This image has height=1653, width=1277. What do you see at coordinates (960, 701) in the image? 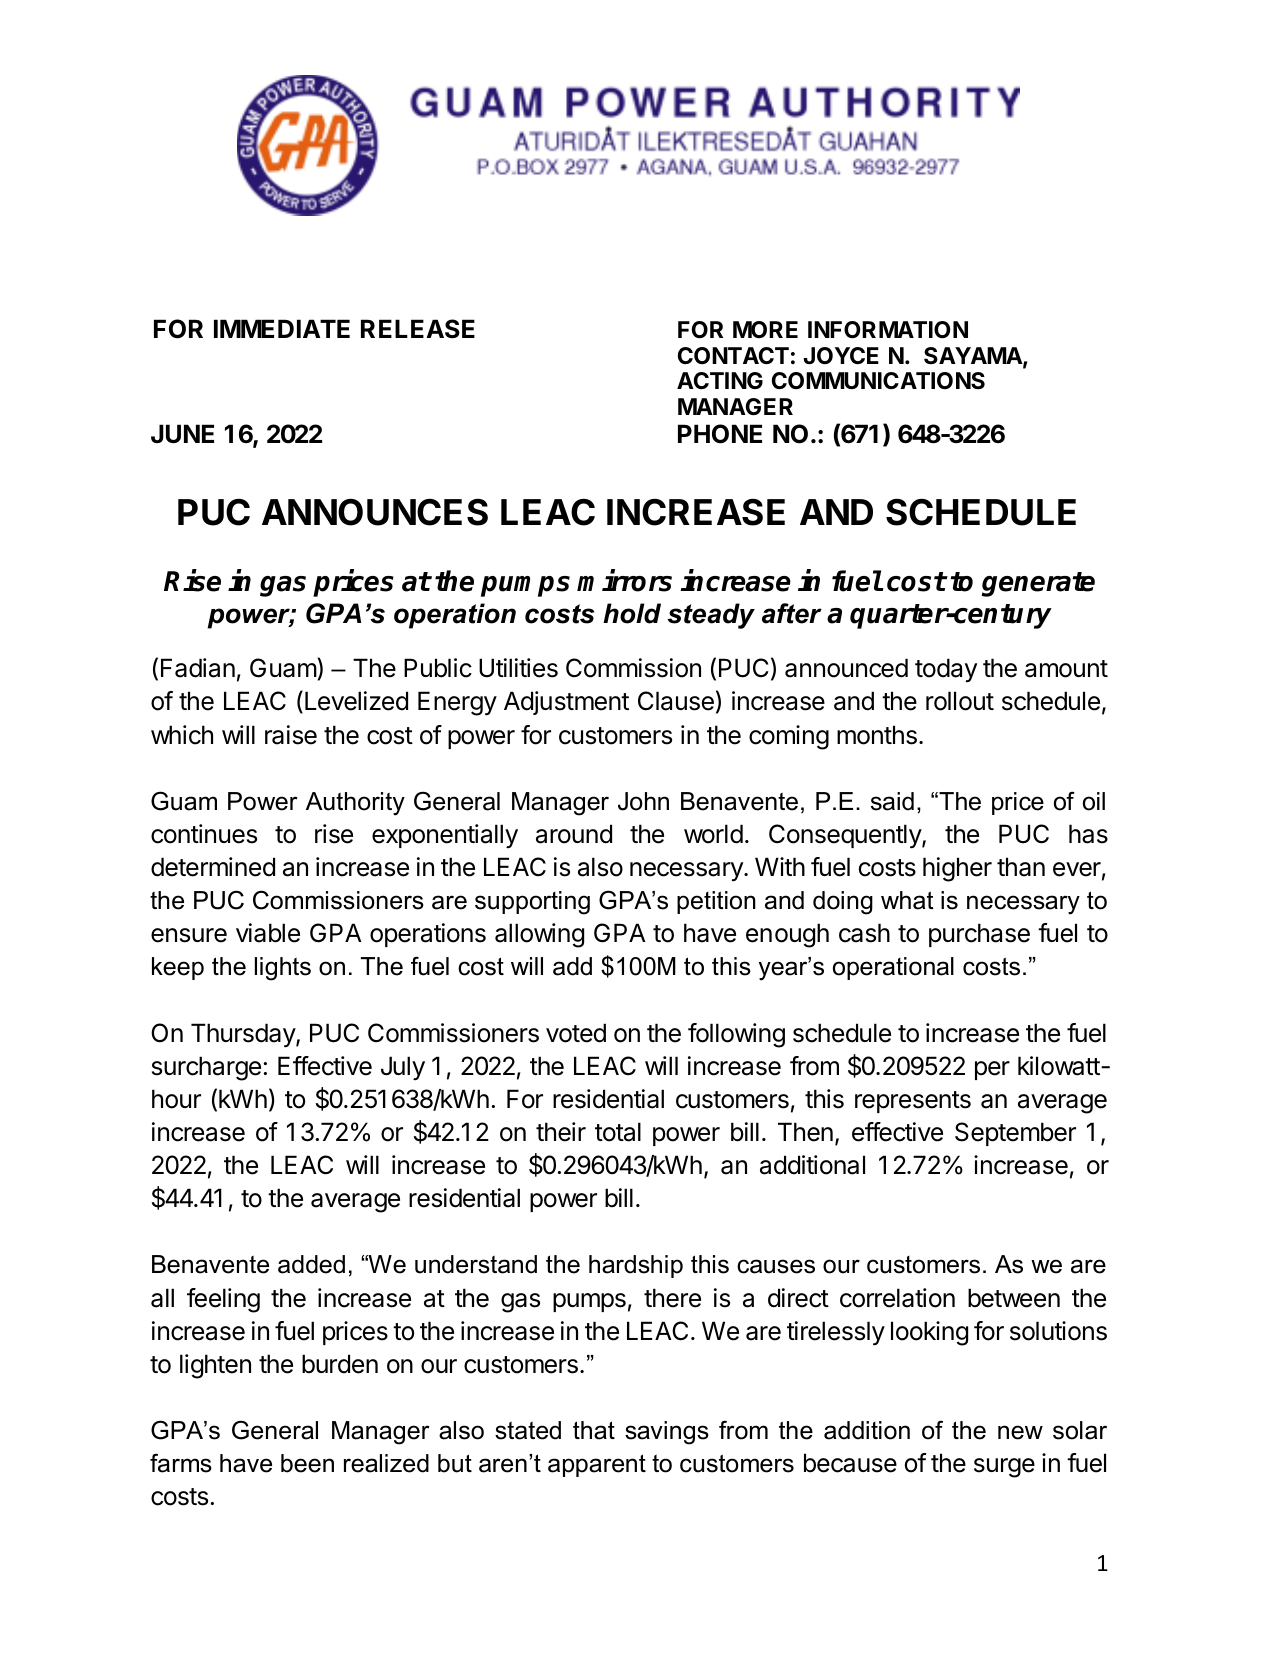
I see `rollout` at bounding box center [960, 701].
